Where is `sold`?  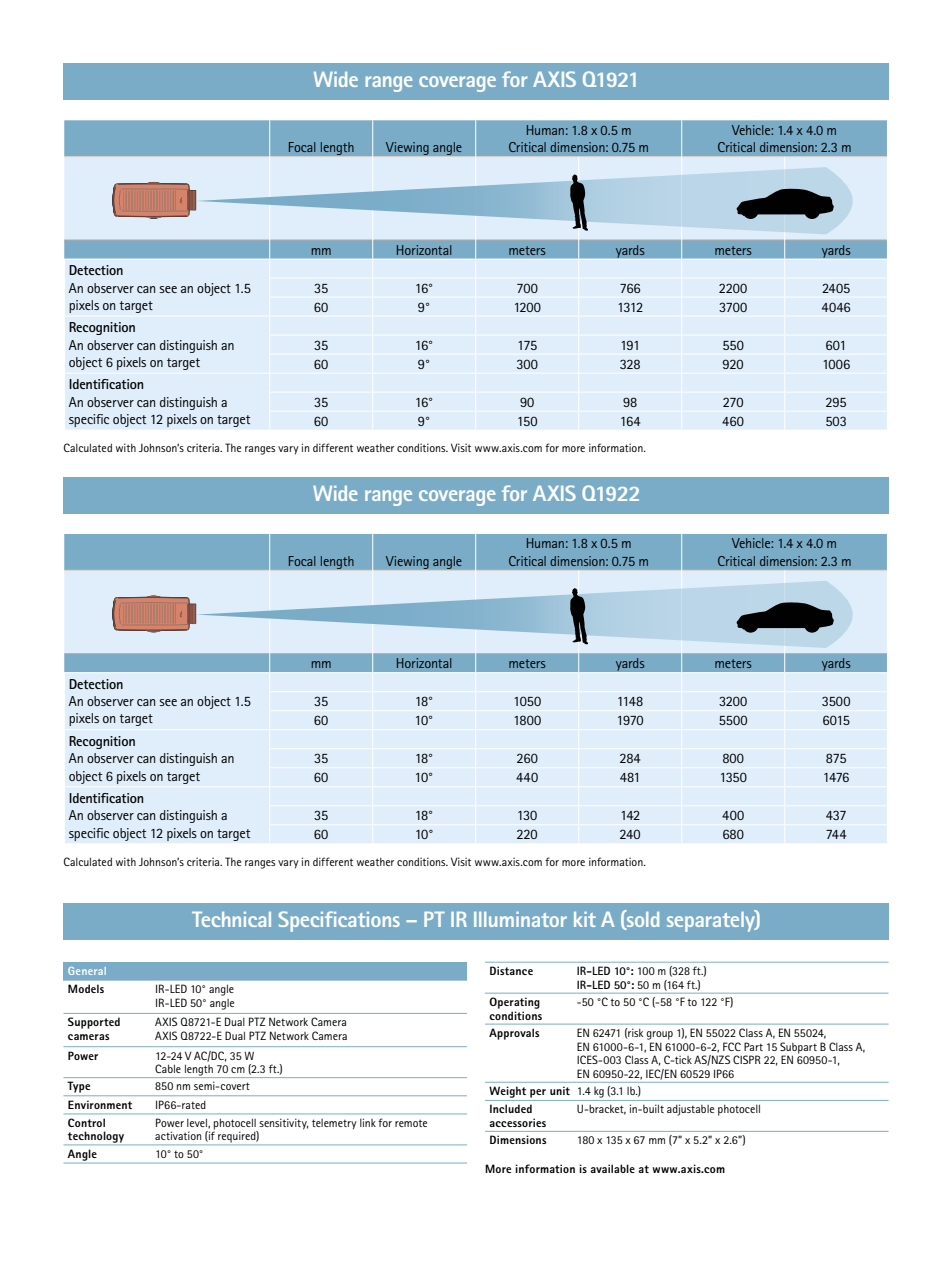 sold is located at coordinates (642, 919).
